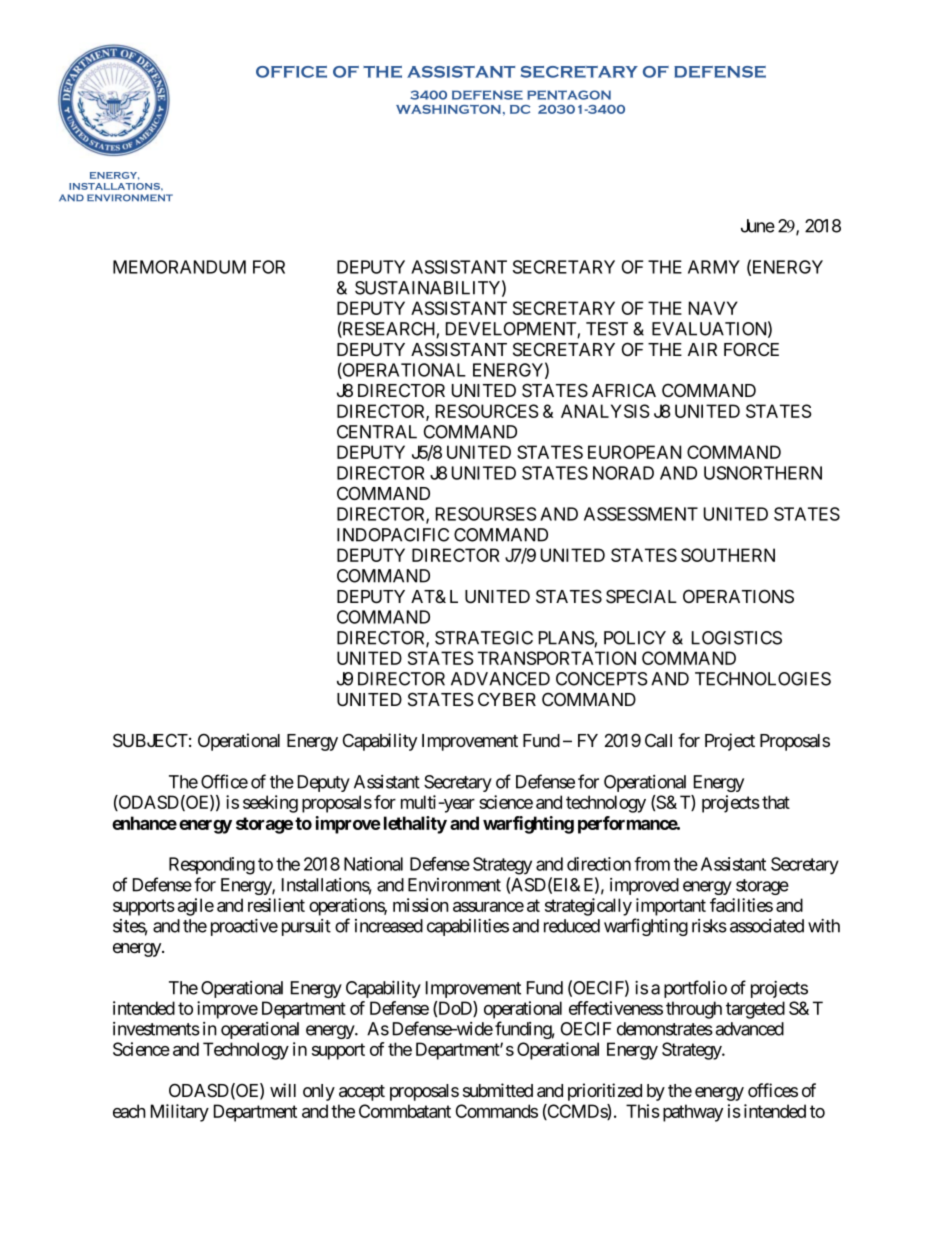  I want to click on pathway, so click(693, 1113).
